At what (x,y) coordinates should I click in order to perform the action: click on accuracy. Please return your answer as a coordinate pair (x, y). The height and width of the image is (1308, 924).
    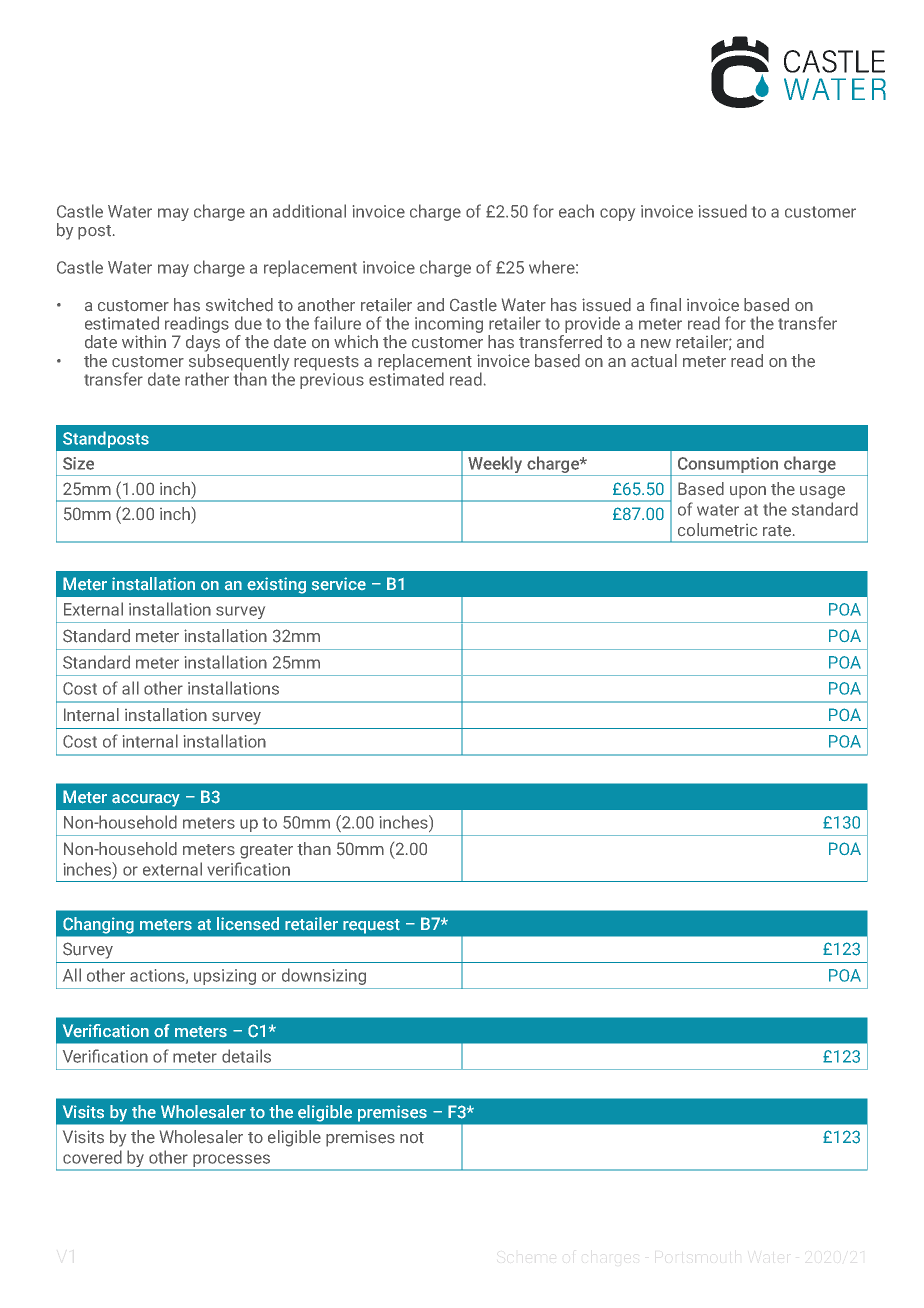
    Looking at the image, I should click on (146, 800).
